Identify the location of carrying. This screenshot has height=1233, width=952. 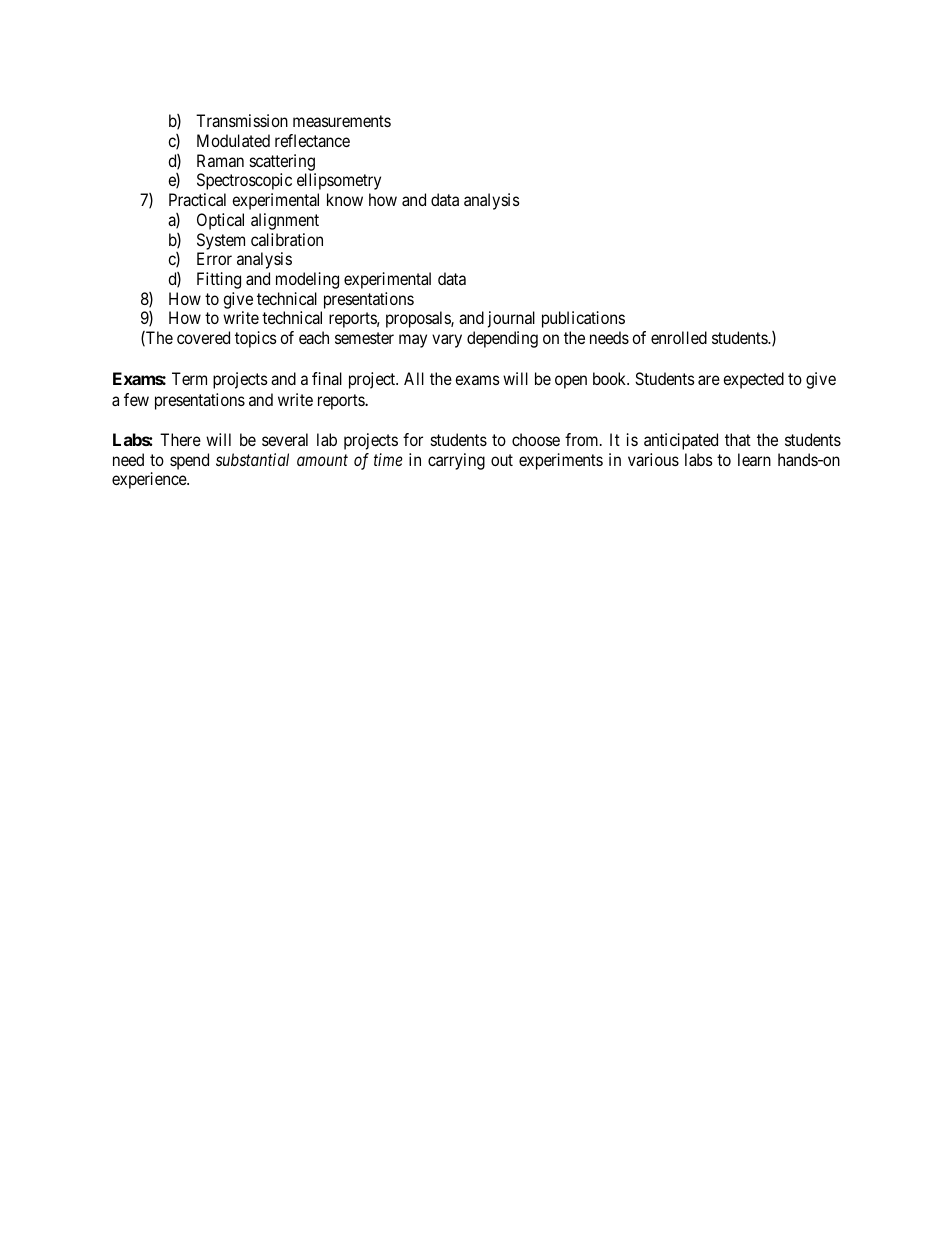
(456, 461).
